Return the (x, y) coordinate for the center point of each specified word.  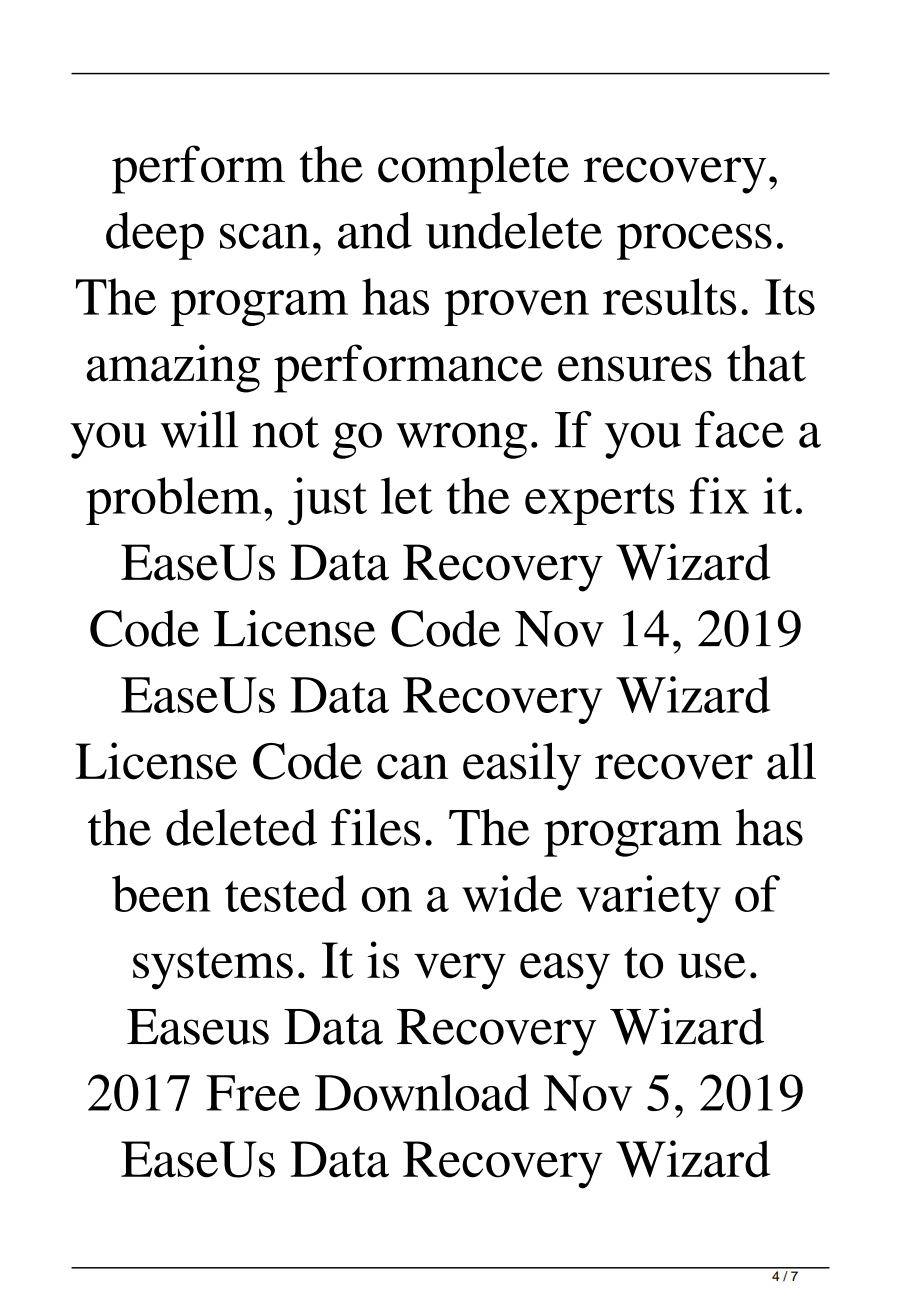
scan (265, 236)
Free (253, 1093)
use (712, 966)
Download (422, 1092)
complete (473, 170)
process (694, 241)
